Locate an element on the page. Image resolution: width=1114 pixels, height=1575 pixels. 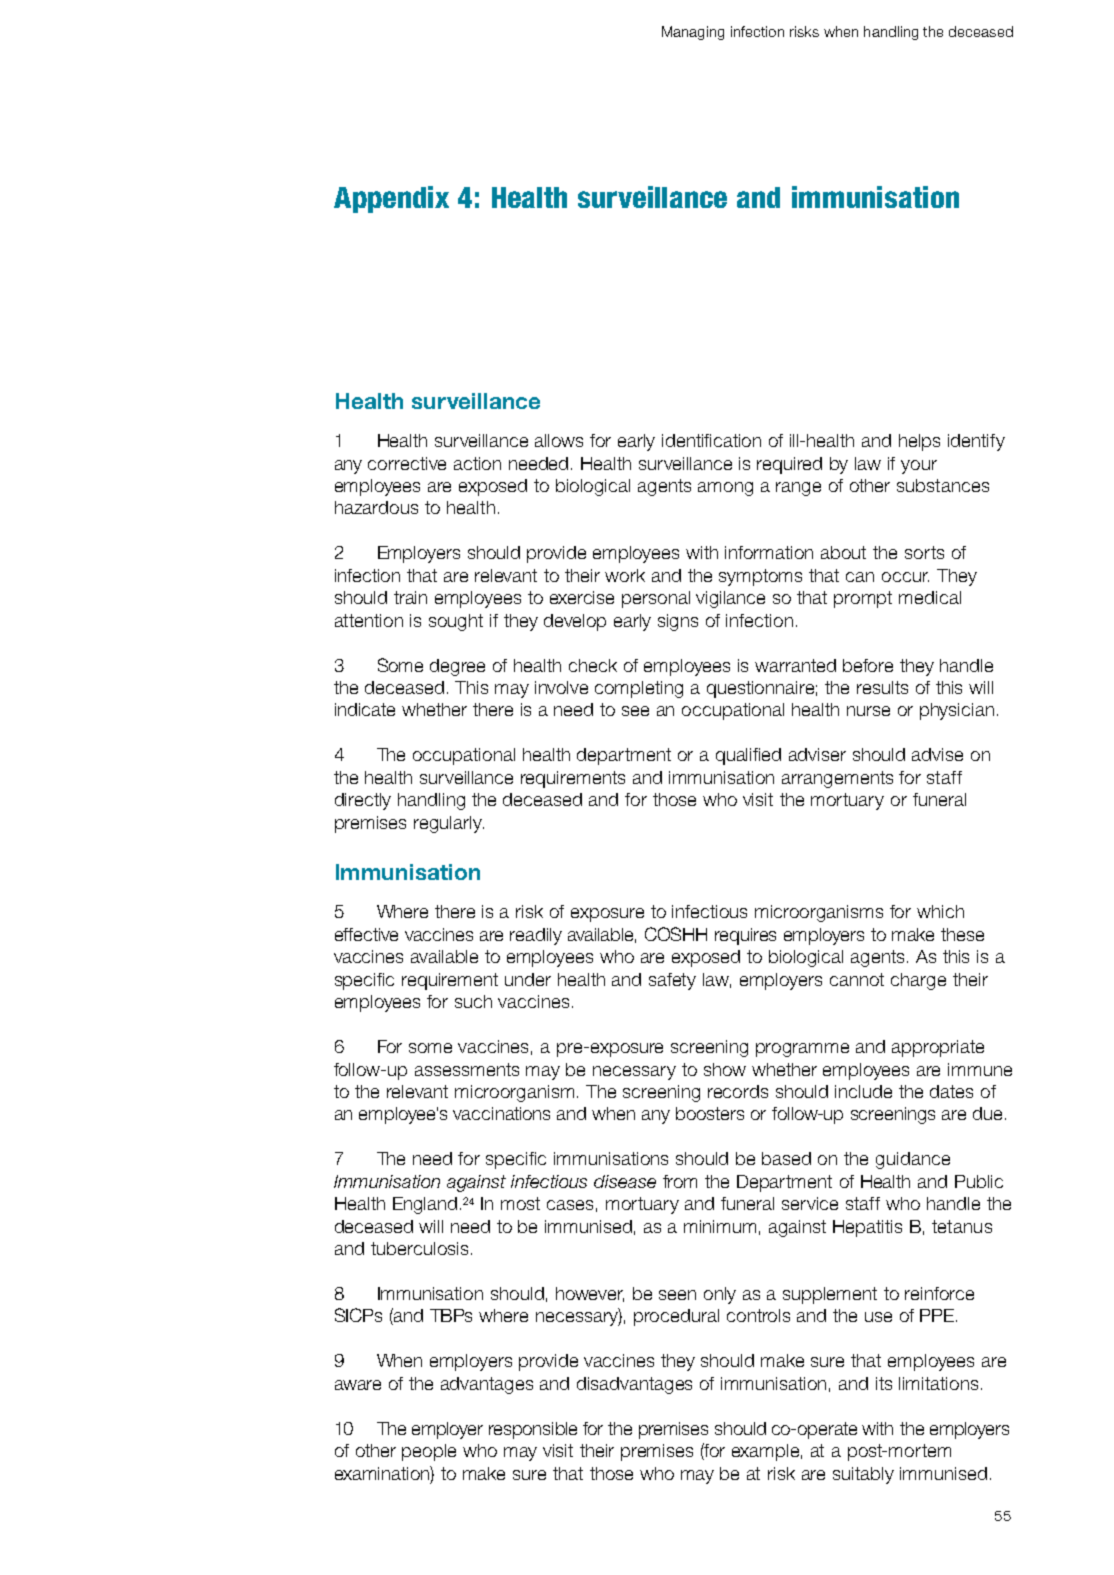
people is located at coordinates (429, 1452).
